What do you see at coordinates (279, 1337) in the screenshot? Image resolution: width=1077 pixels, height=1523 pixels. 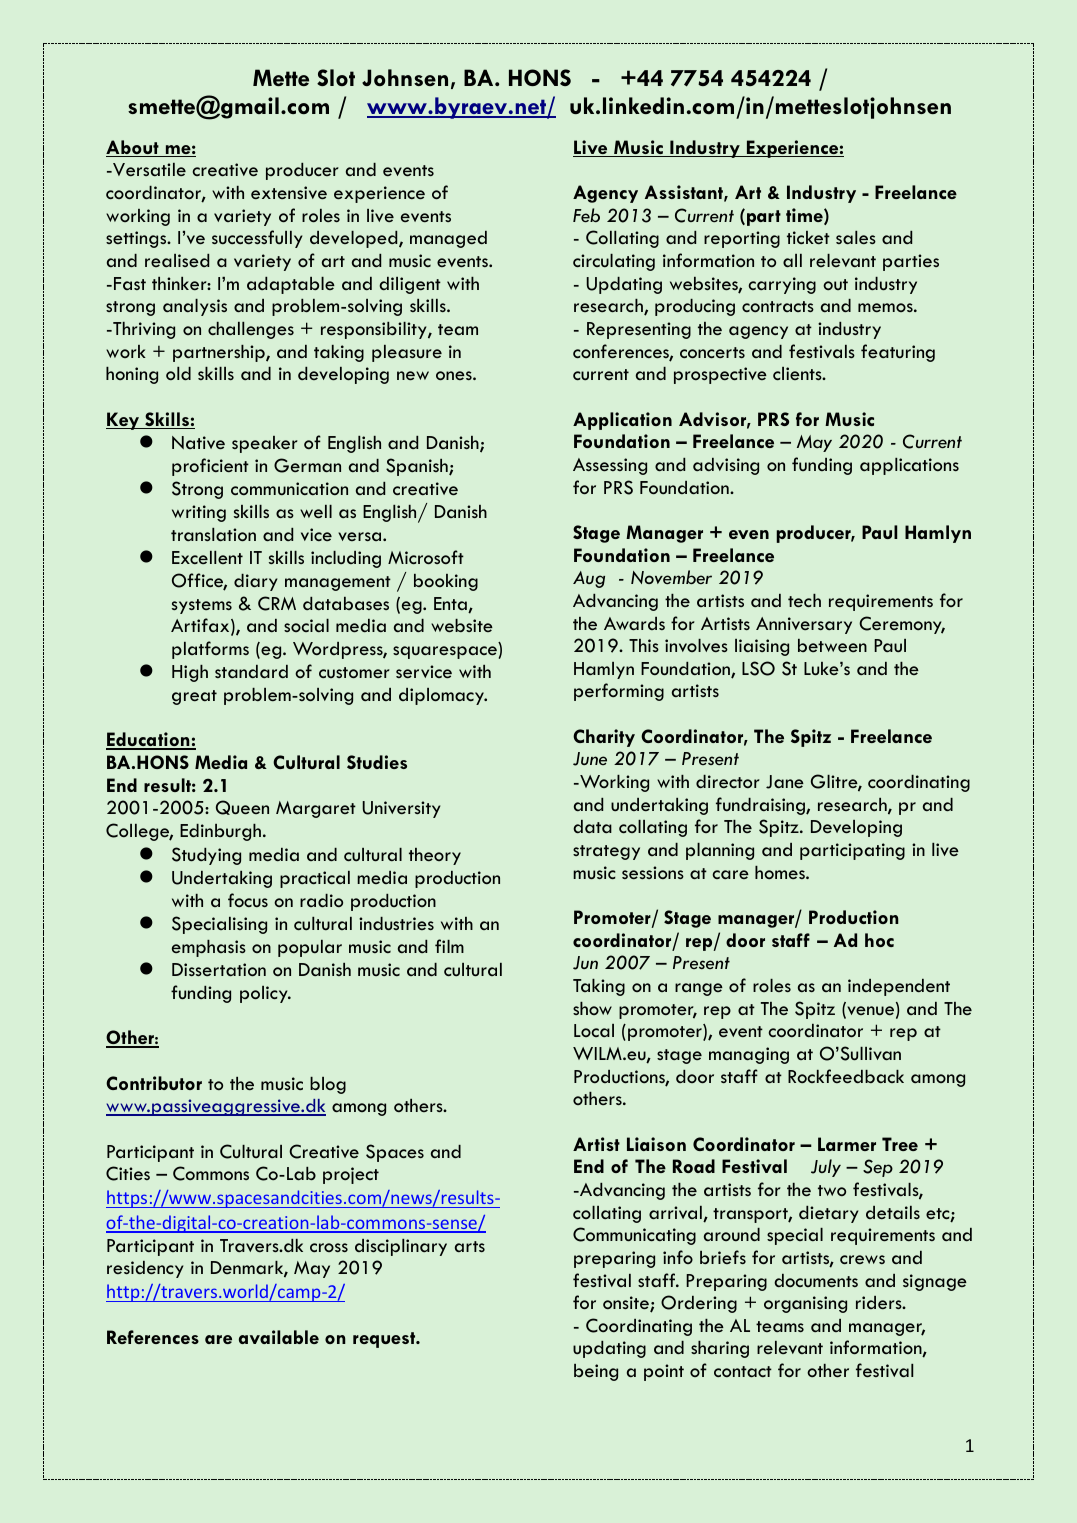 I see `available` at bounding box center [279, 1337].
